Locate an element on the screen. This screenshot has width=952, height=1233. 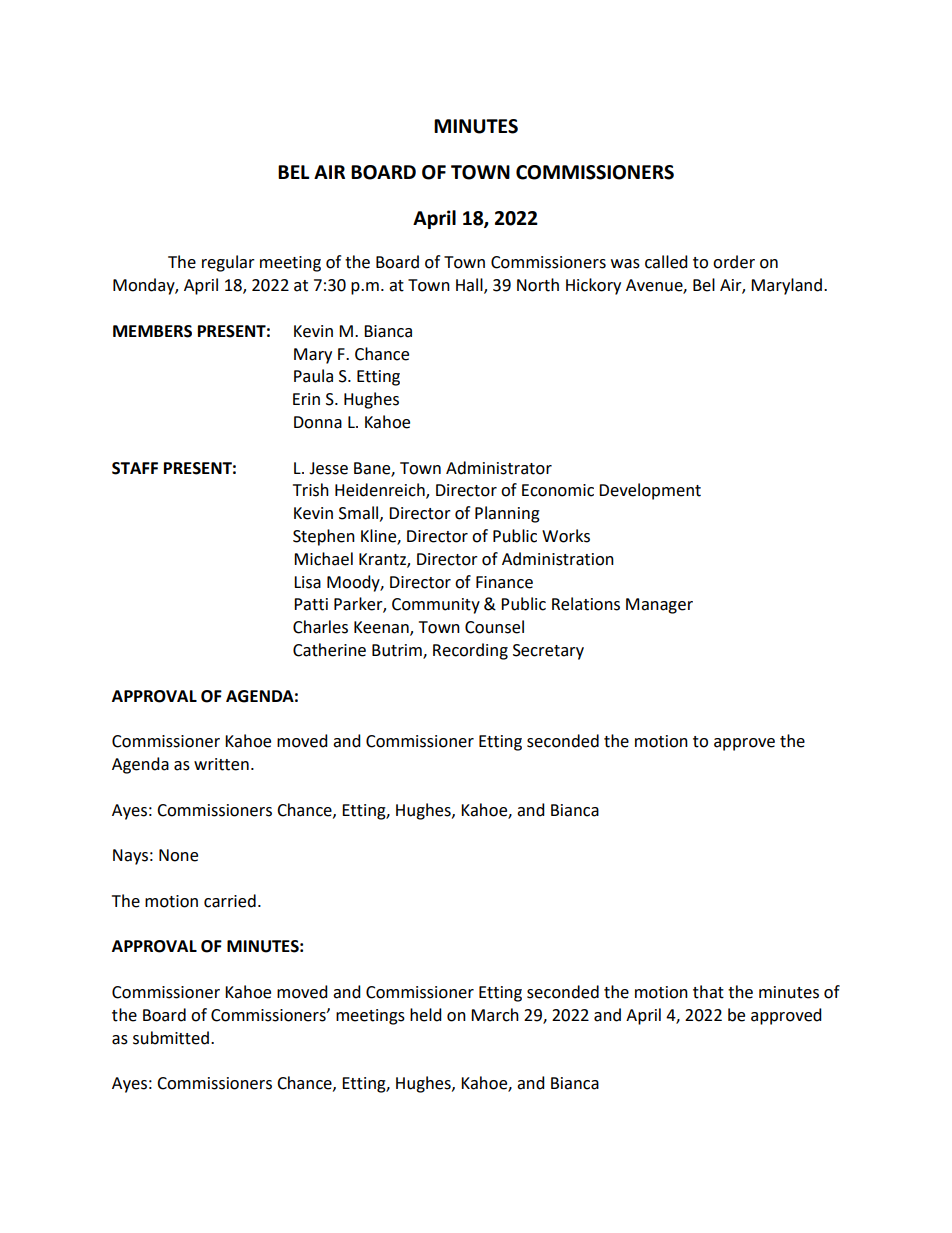
STAFF is located at coordinates (135, 468).
